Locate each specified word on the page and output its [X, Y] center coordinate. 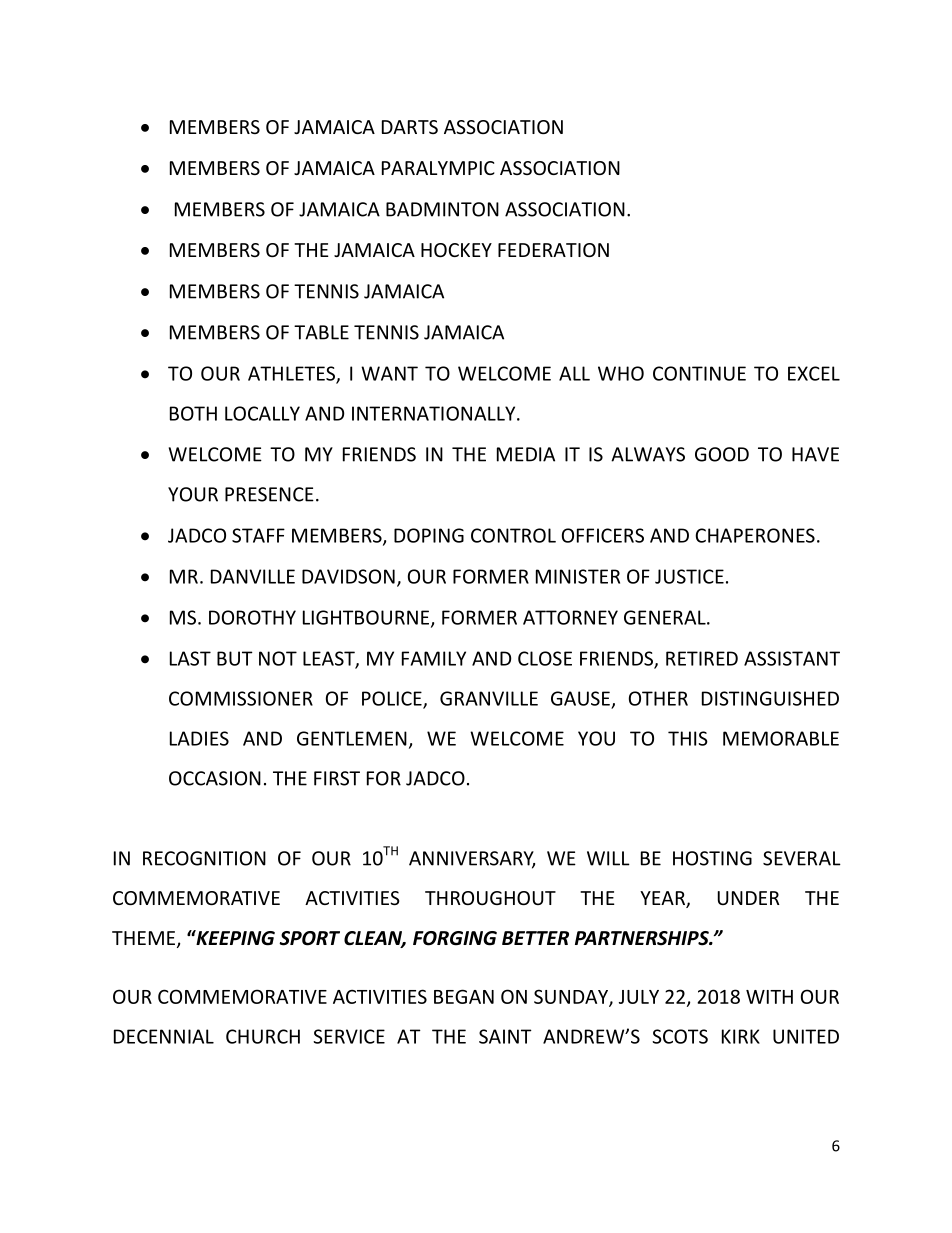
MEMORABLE [781, 738]
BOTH [193, 413]
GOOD [722, 454]
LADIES [199, 738]
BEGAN [464, 996]
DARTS [410, 127]
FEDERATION [553, 250]
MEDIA [526, 454]
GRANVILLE [489, 698]
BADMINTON [442, 209]
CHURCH [263, 1036]
